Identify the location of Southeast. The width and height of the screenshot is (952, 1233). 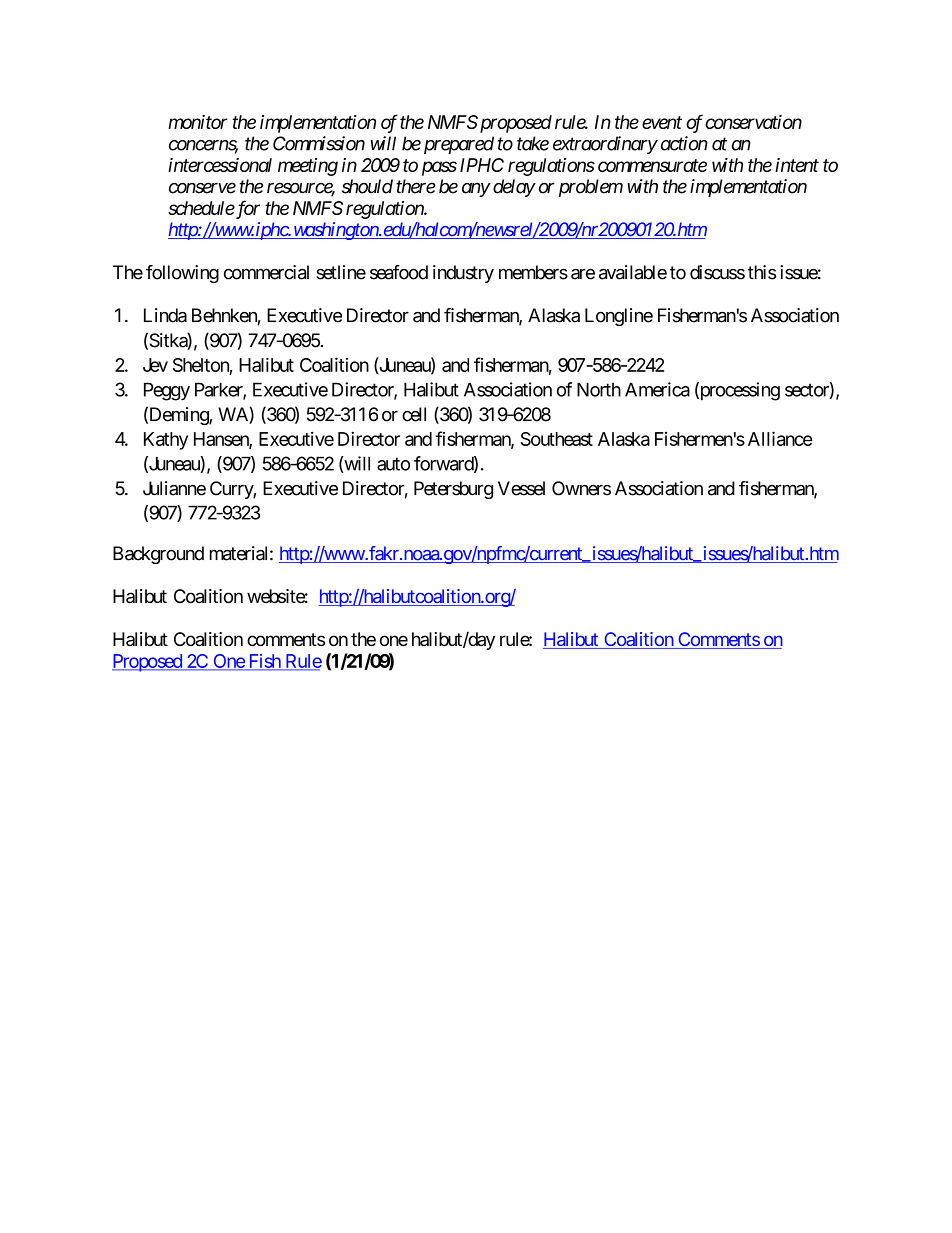
(556, 439).
